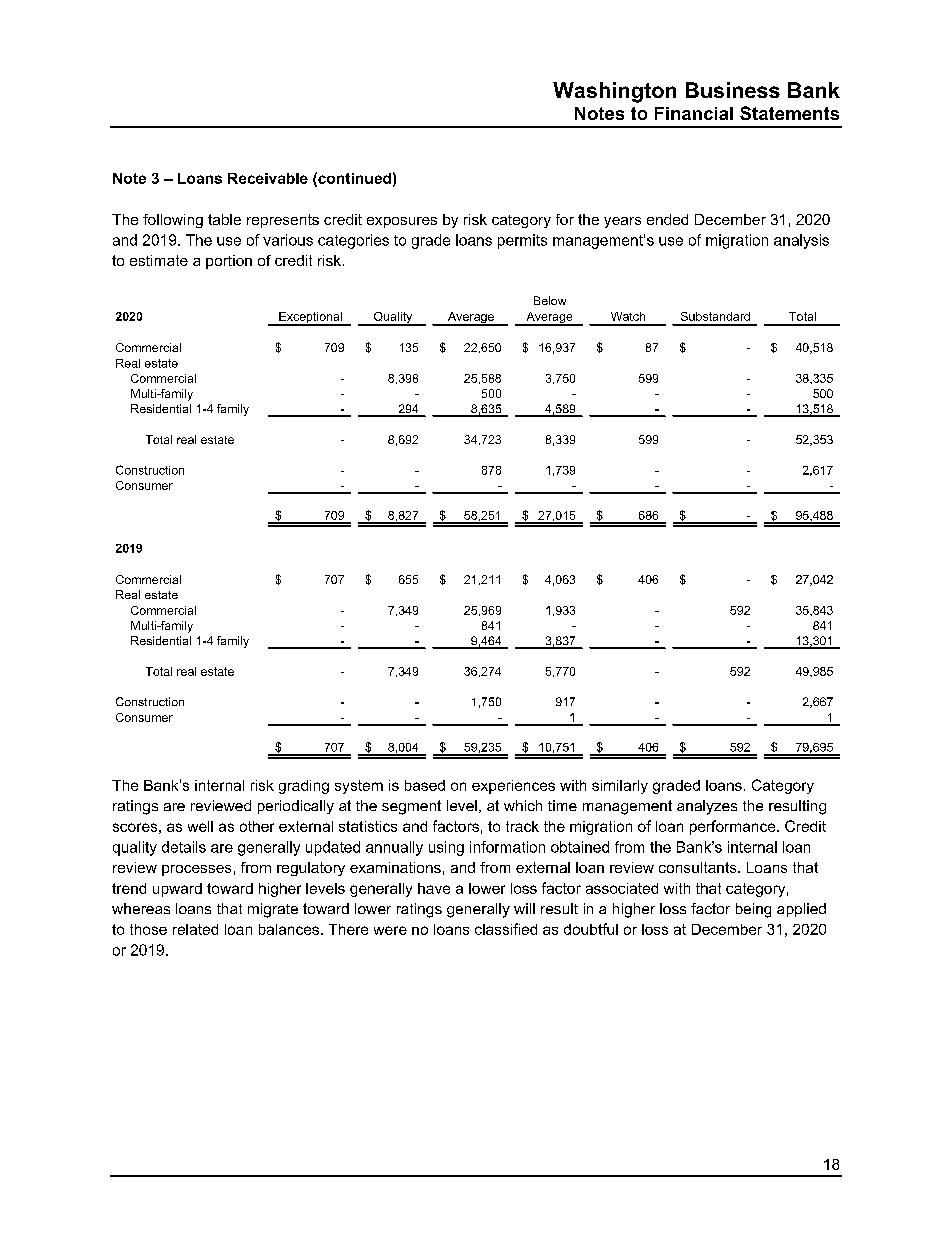  What do you see at coordinates (434, 888) in the page?
I see `have` at bounding box center [434, 888].
